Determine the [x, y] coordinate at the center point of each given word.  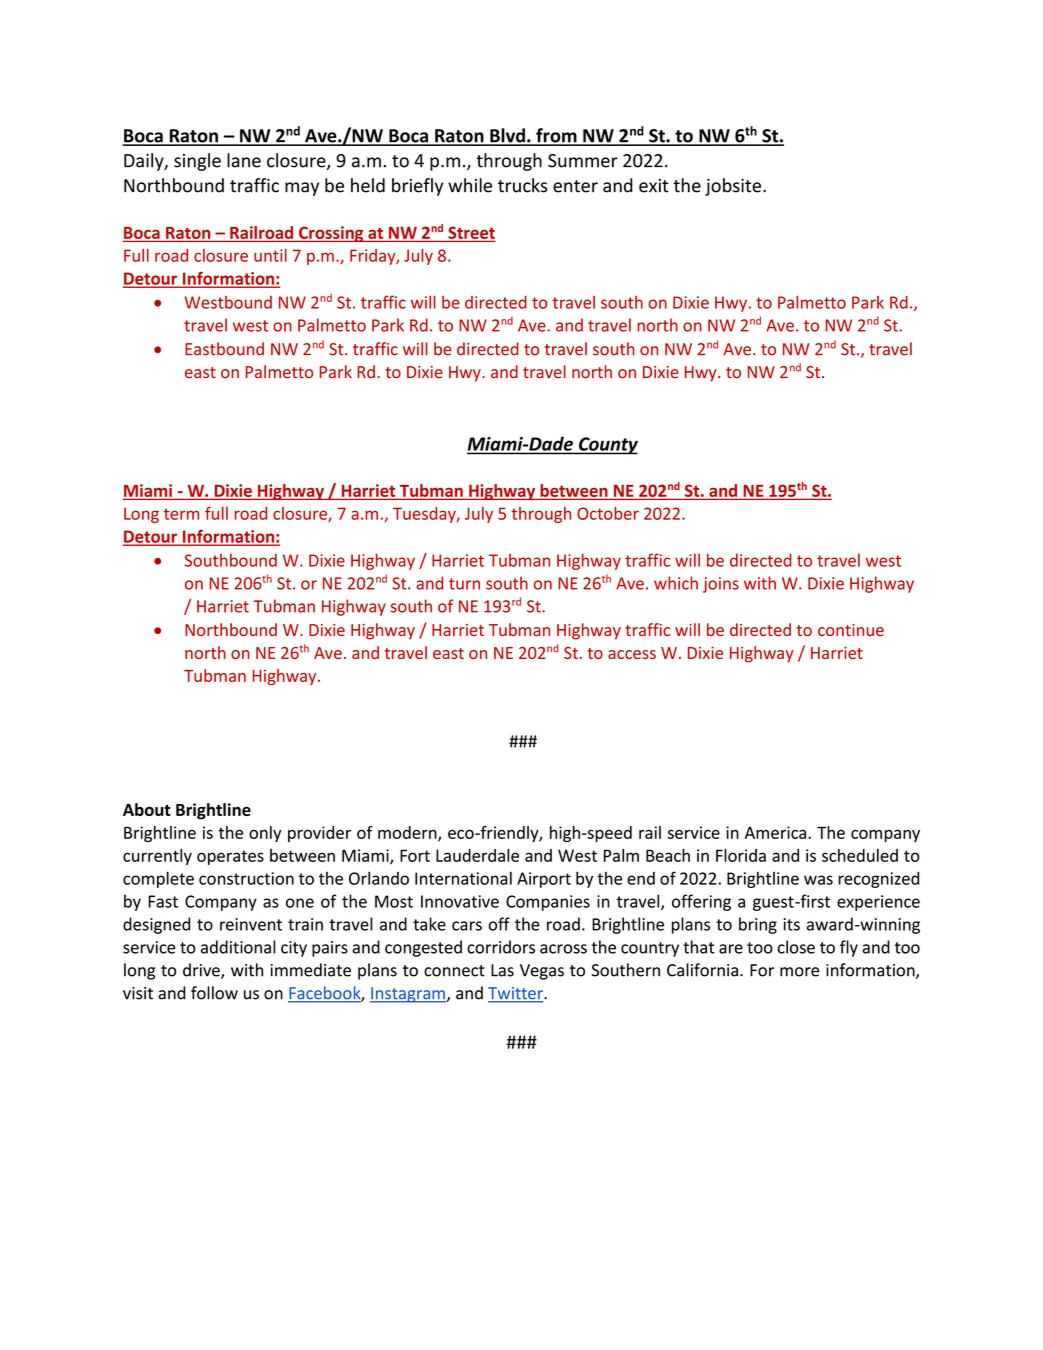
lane [244, 160]
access [632, 654]
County [607, 446]
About [147, 809]
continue [851, 630]
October [608, 513]
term [181, 514]
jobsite [734, 187]
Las [502, 970]
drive [202, 971]
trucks [522, 185]
